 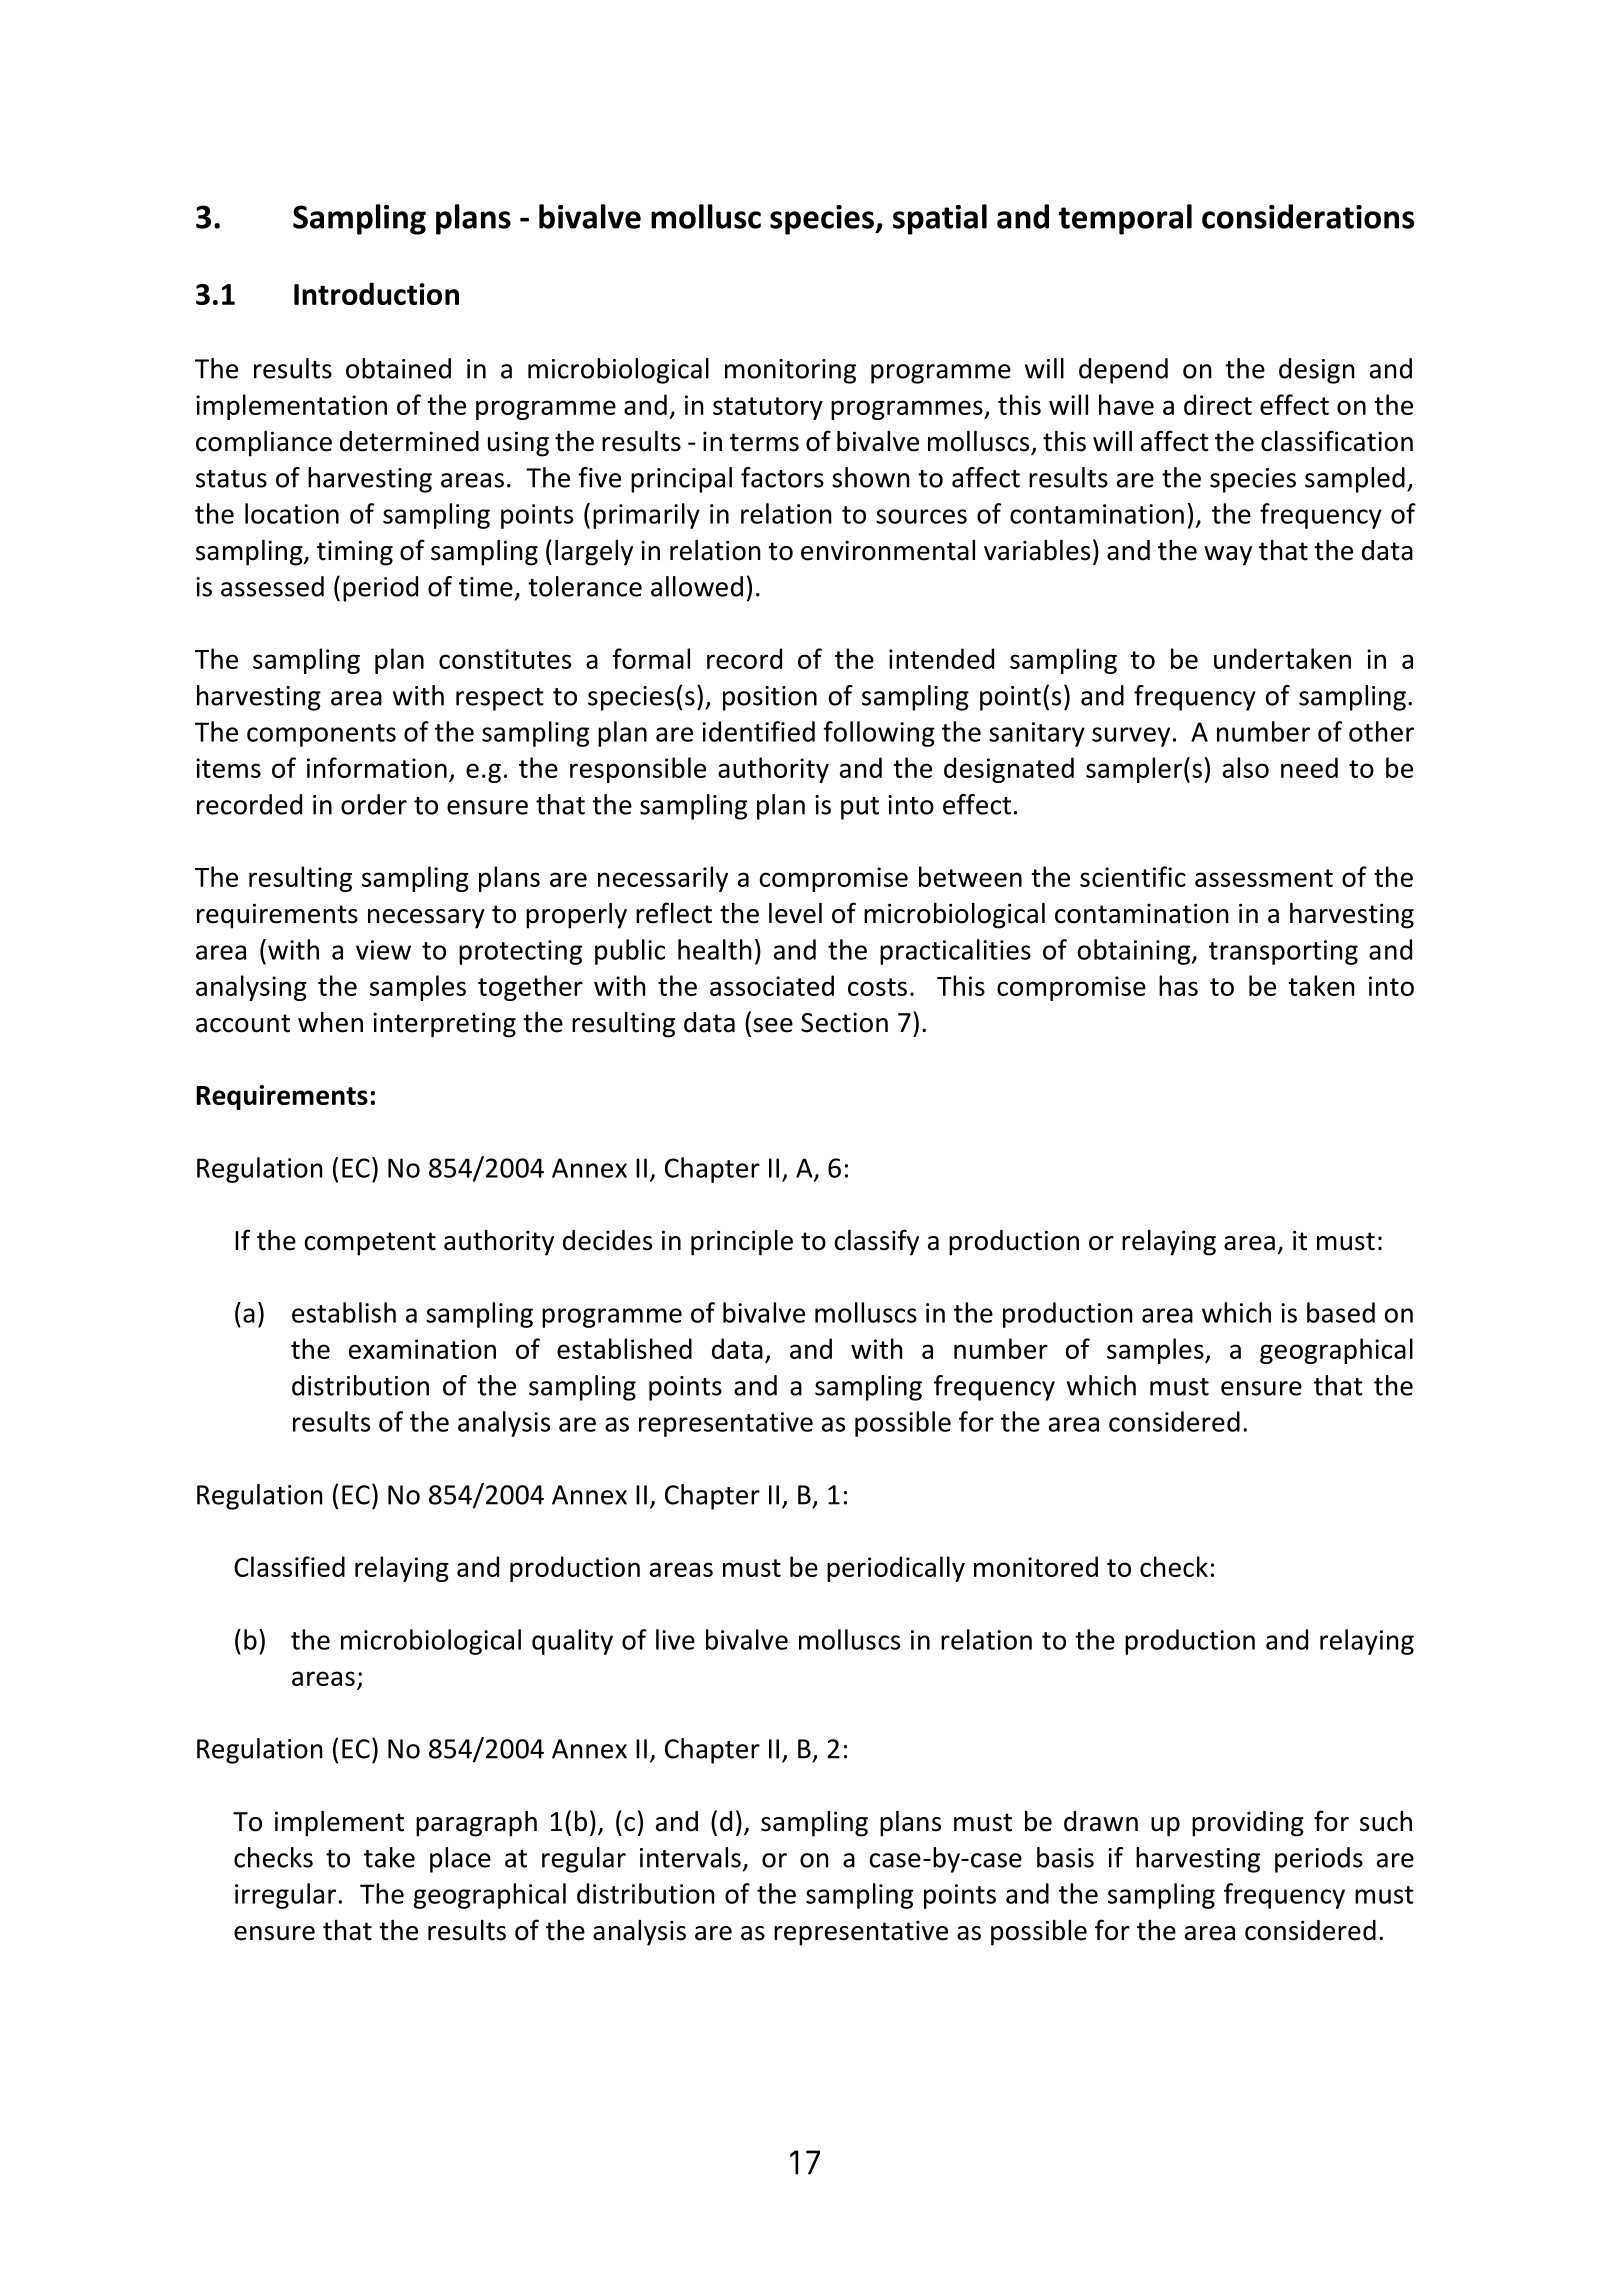 I want to click on considerations, so click(x=1308, y=216).
